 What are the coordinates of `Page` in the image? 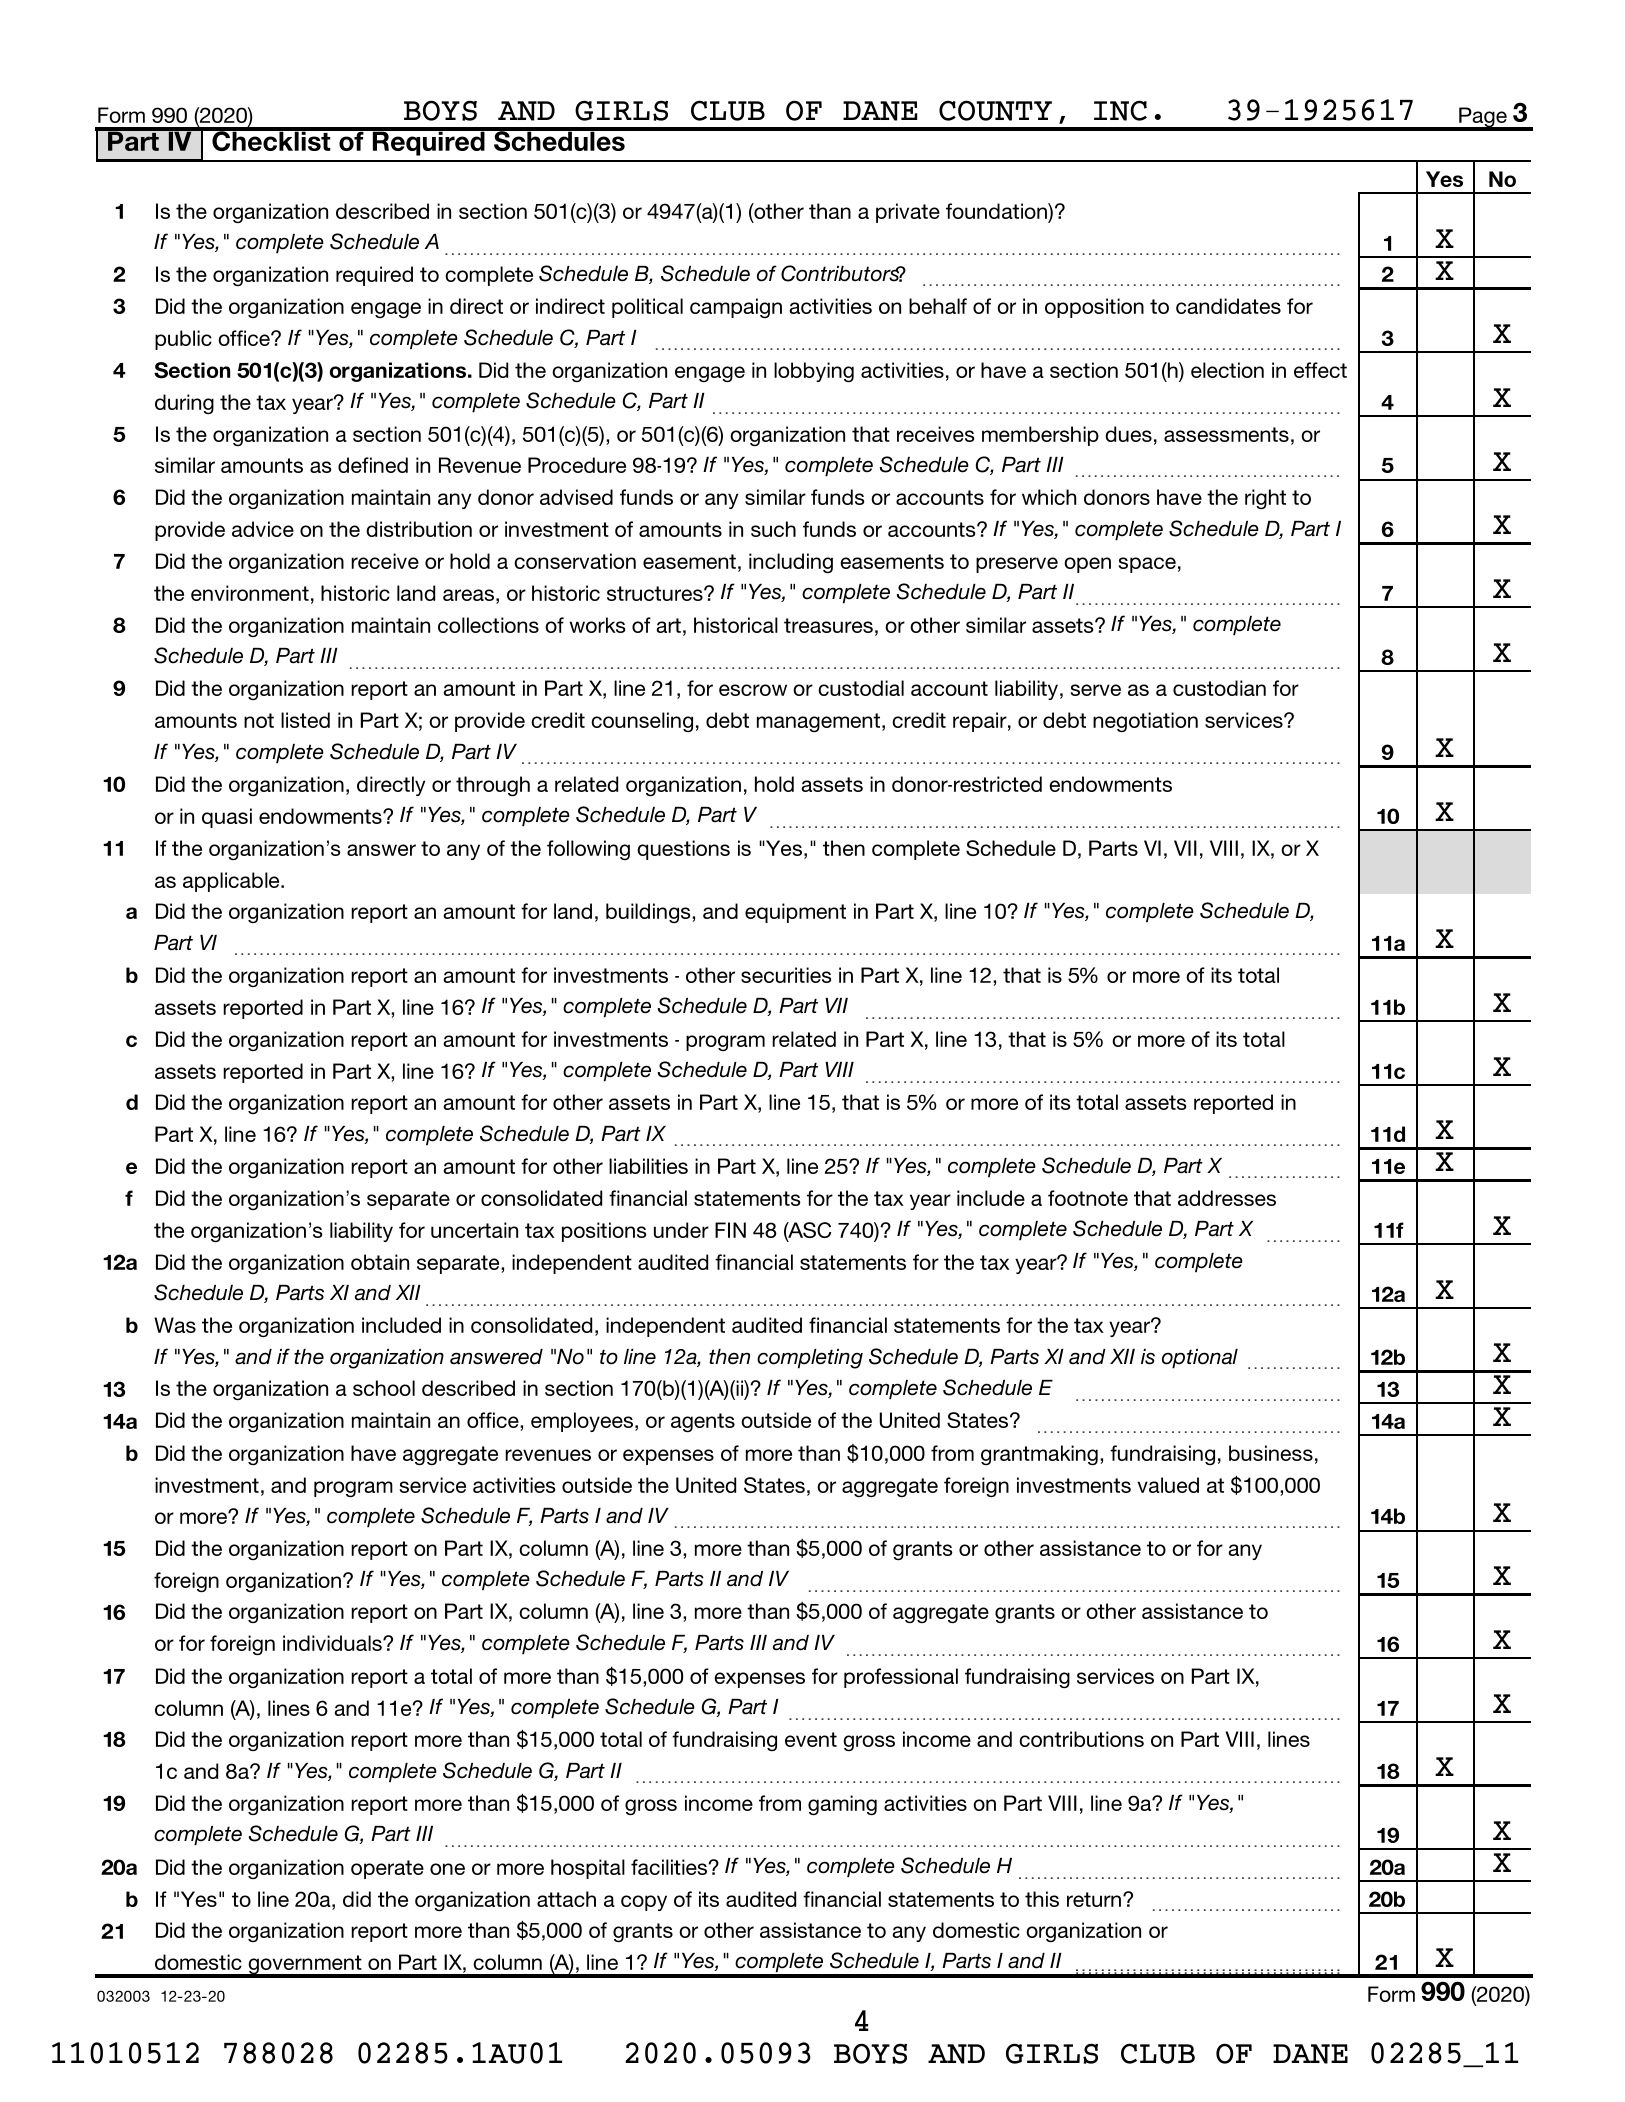 It's located at (1483, 118).
